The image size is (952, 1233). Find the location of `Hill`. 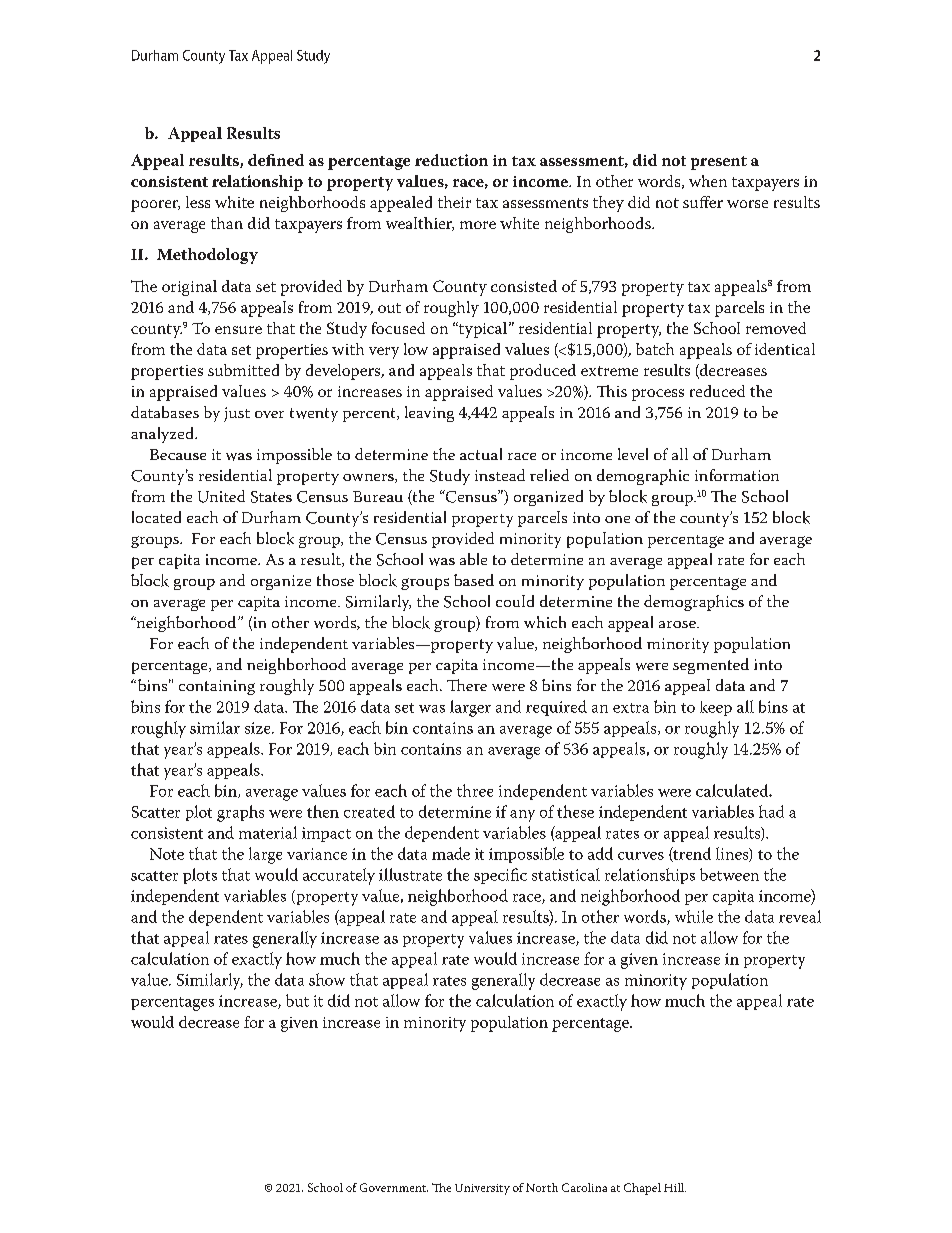

Hill is located at coordinates (675, 1187).
